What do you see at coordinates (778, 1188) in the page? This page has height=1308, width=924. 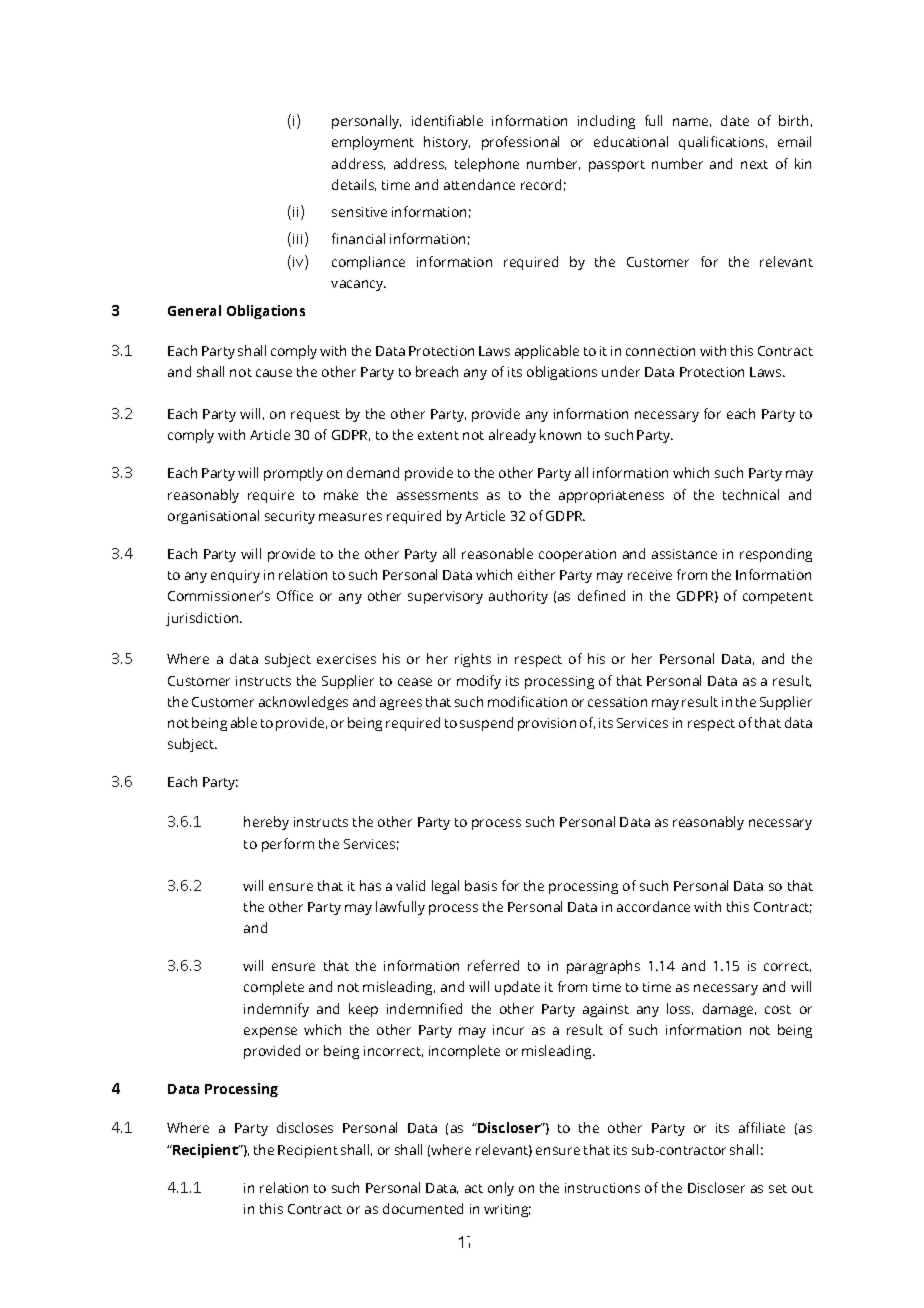 I see `set` at bounding box center [778, 1188].
